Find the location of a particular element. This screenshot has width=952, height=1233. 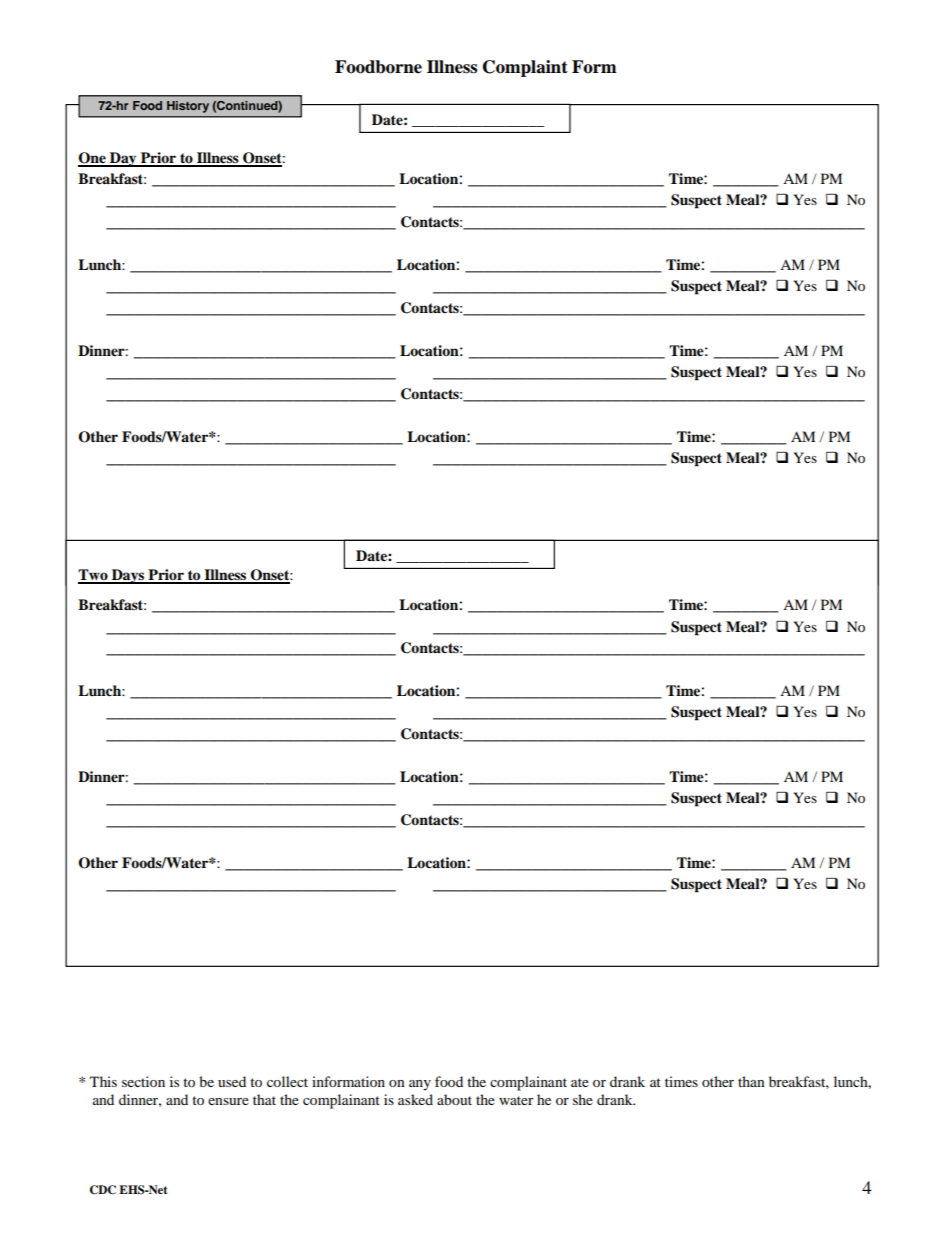

CDC is located at coordinates (103, 1190).
